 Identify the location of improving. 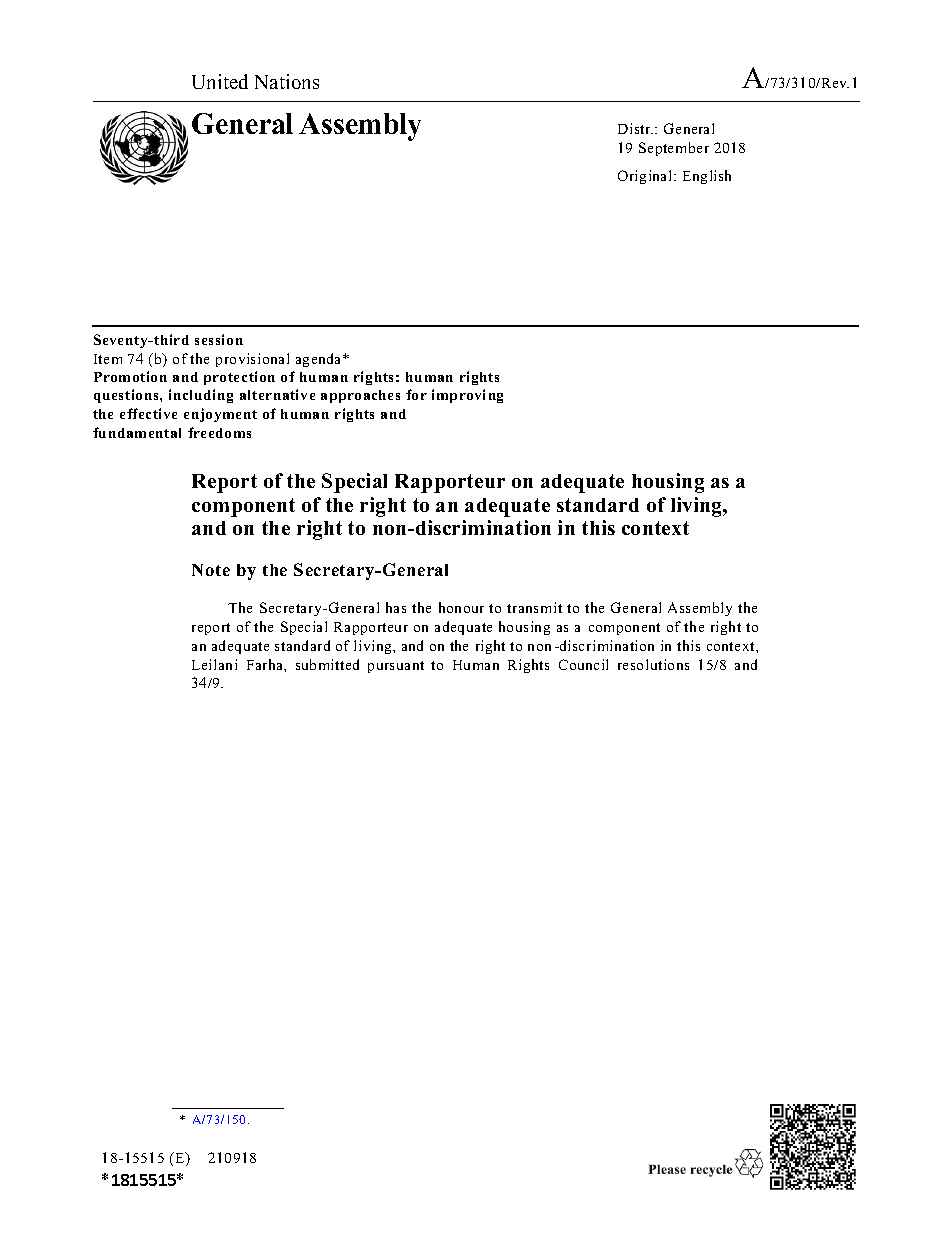
(467, 396).
